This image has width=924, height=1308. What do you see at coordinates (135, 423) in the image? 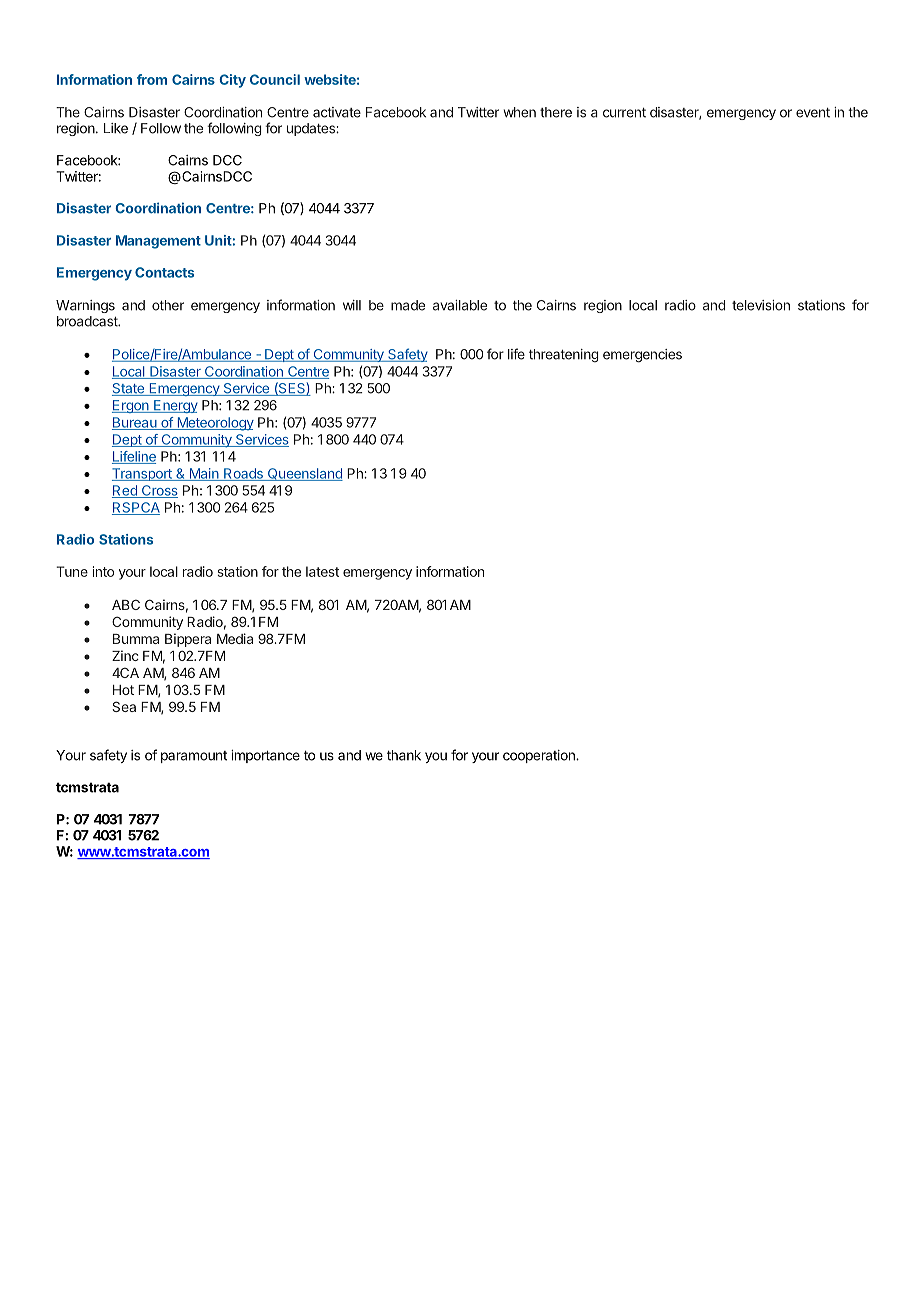
I see `Bureau` at bounding box center [135, 423].
